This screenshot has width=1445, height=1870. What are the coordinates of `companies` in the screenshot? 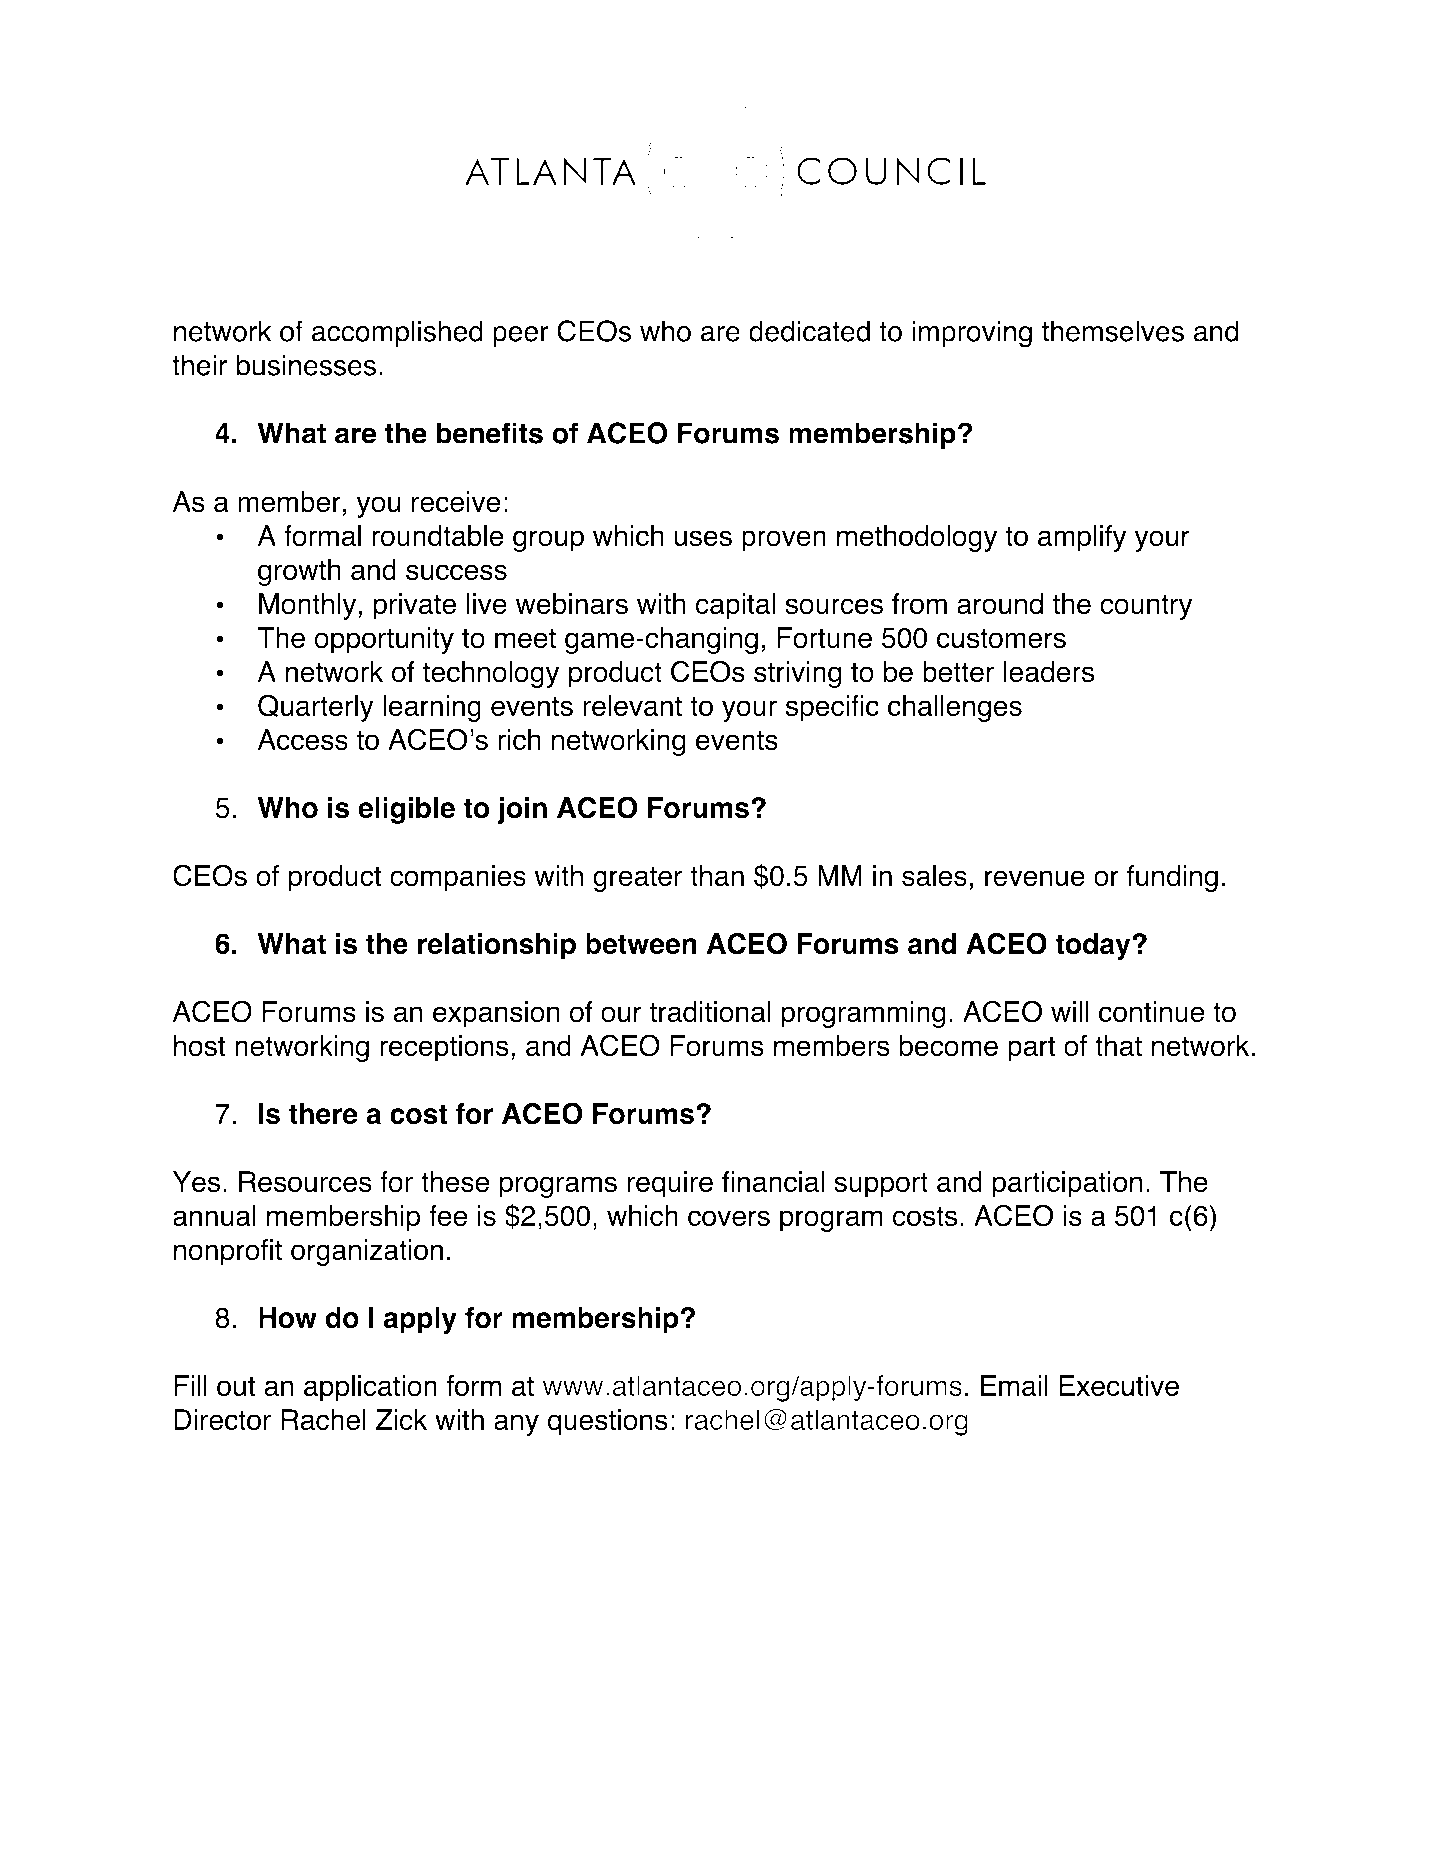 It's located at (458, 878).
